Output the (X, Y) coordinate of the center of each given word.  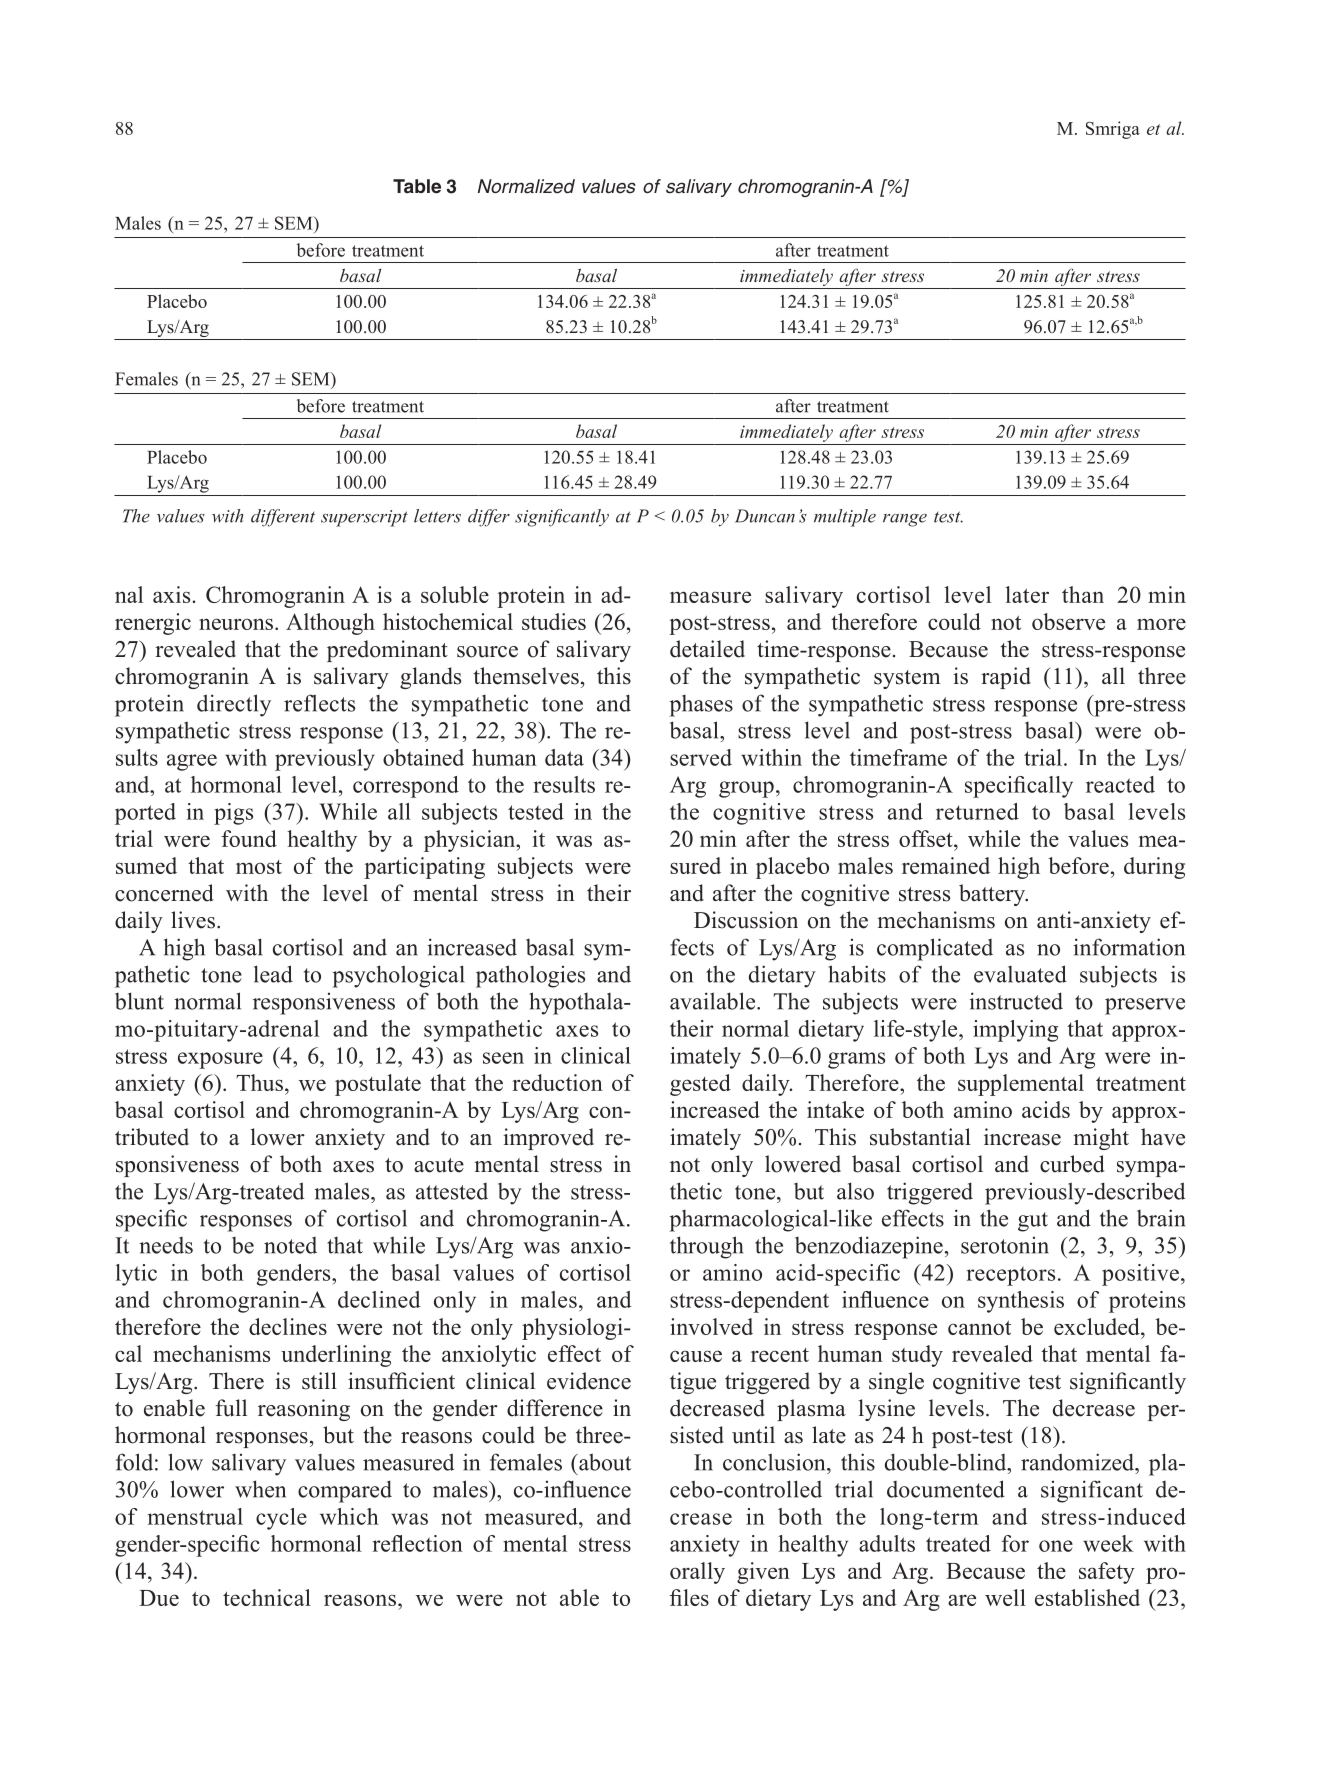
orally (697, 1573)
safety (1107, 1573)
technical (267, 1597)
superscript (364, 518)
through (706, 1247)
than (1083, 594)
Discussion (746, 920)
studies (554, 621)
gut (1033, 1222)
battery (993, 895)
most (259, 867)
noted (290, 1245)
